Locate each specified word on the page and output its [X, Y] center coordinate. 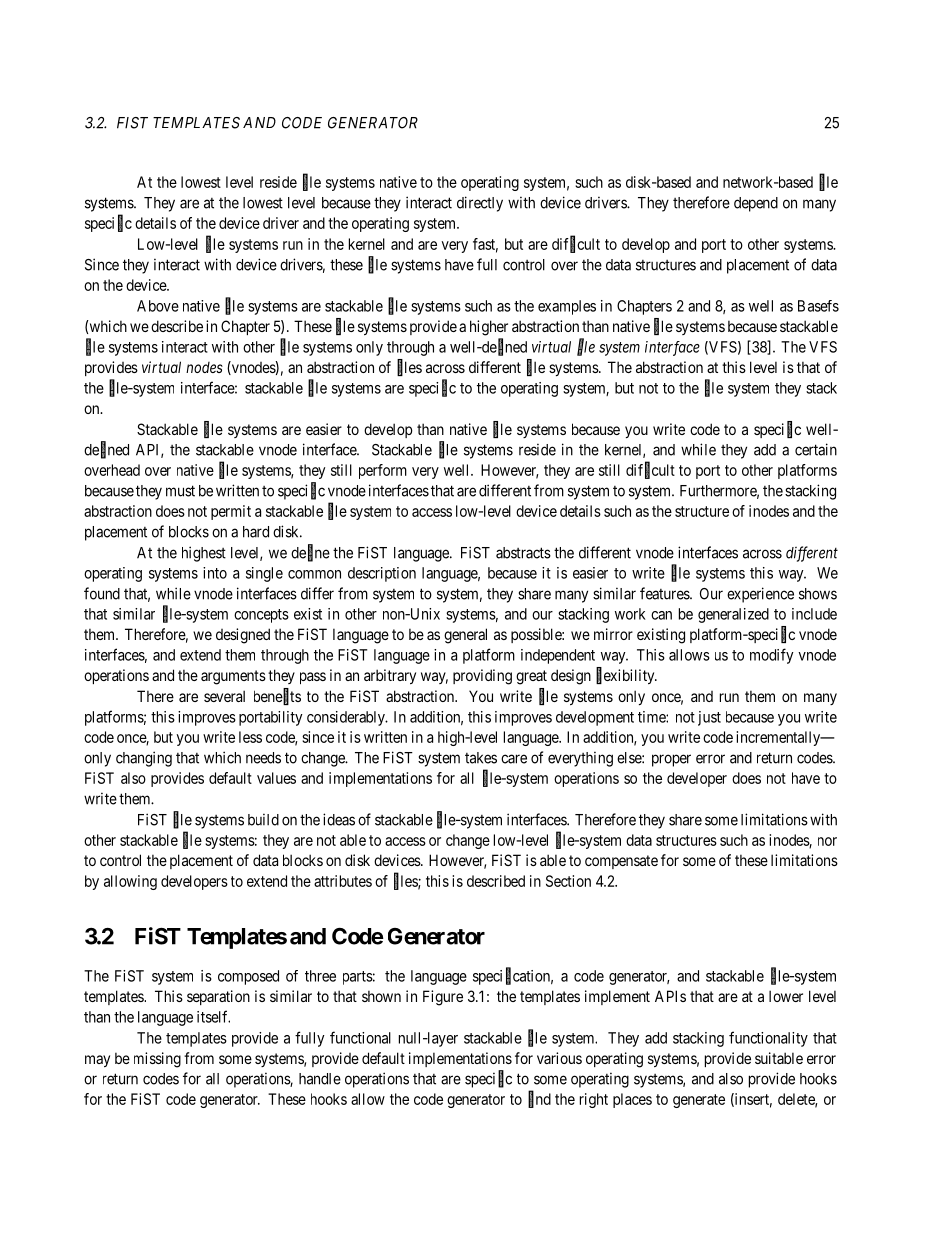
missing [157, 1060]
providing [482, 677]
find [539, 1099]
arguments [233, 677]
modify [772, 656]
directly [480, 204]
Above [158, 306]
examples [567, 307]
